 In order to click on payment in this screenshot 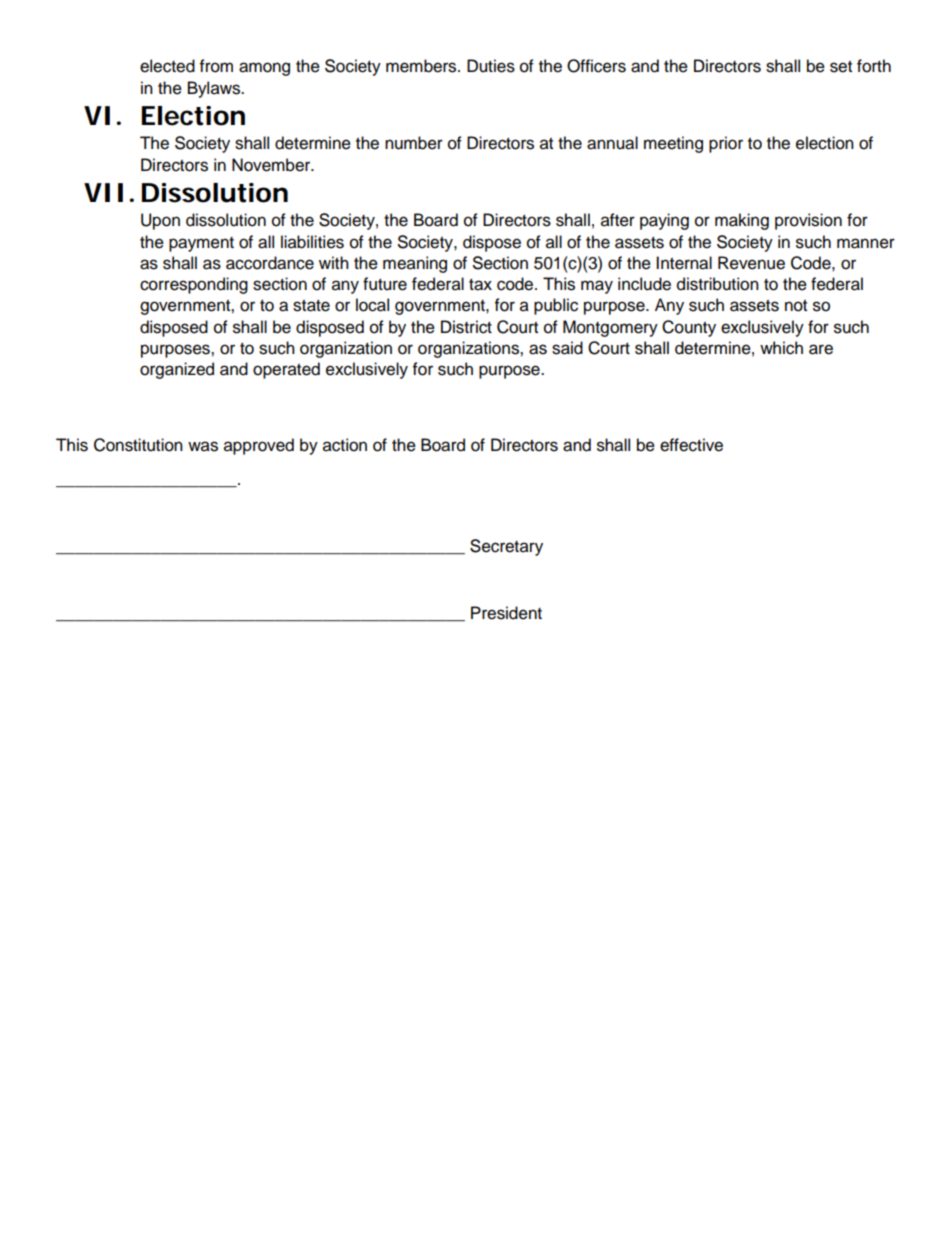, I will do `click(201, 244)`.
